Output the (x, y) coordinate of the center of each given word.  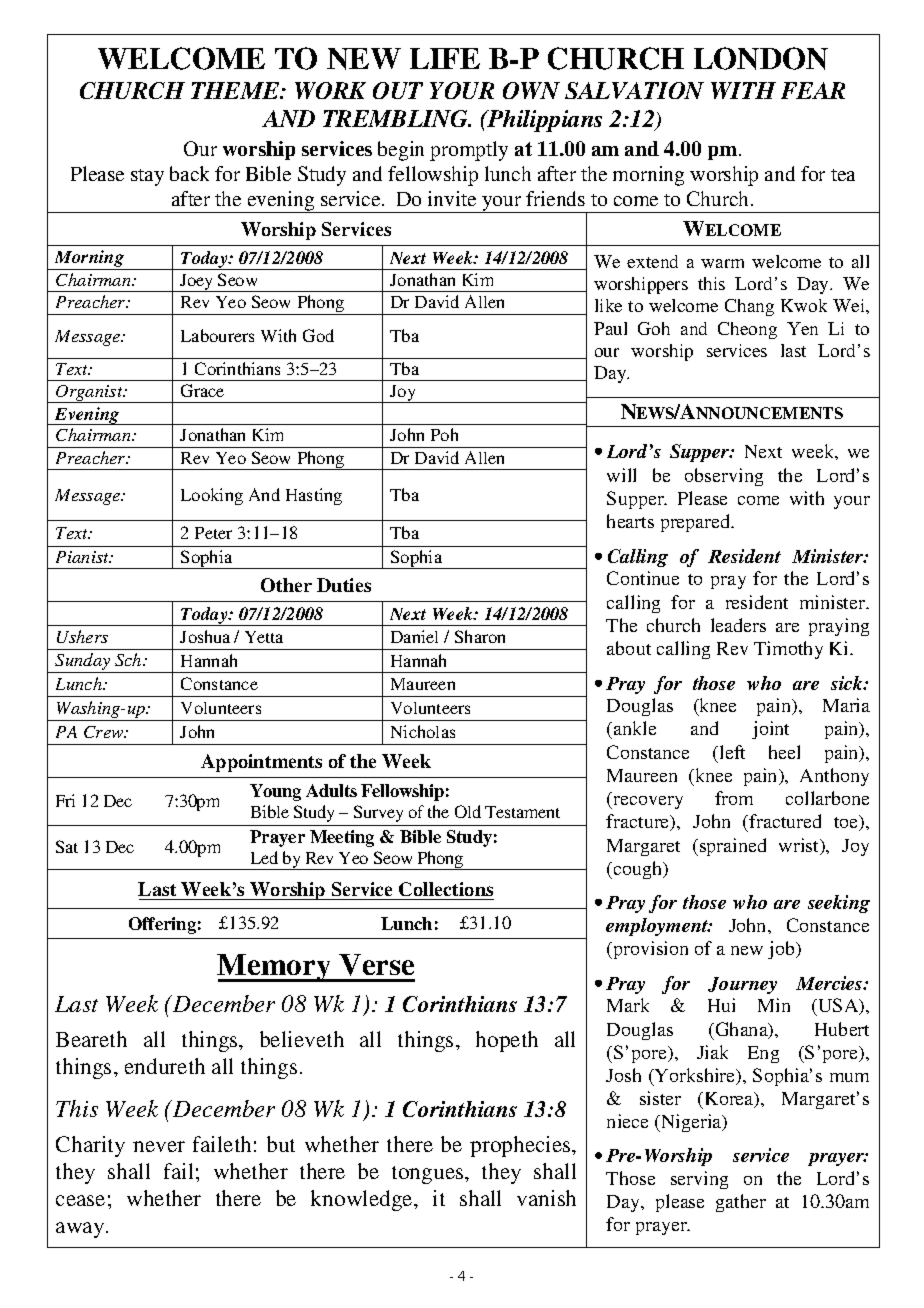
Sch (129, 659)
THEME (236, 90)
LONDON (761, 58)
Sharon (480, 636)
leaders (738, 625)
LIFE (445, 58)
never (159, 1146)
